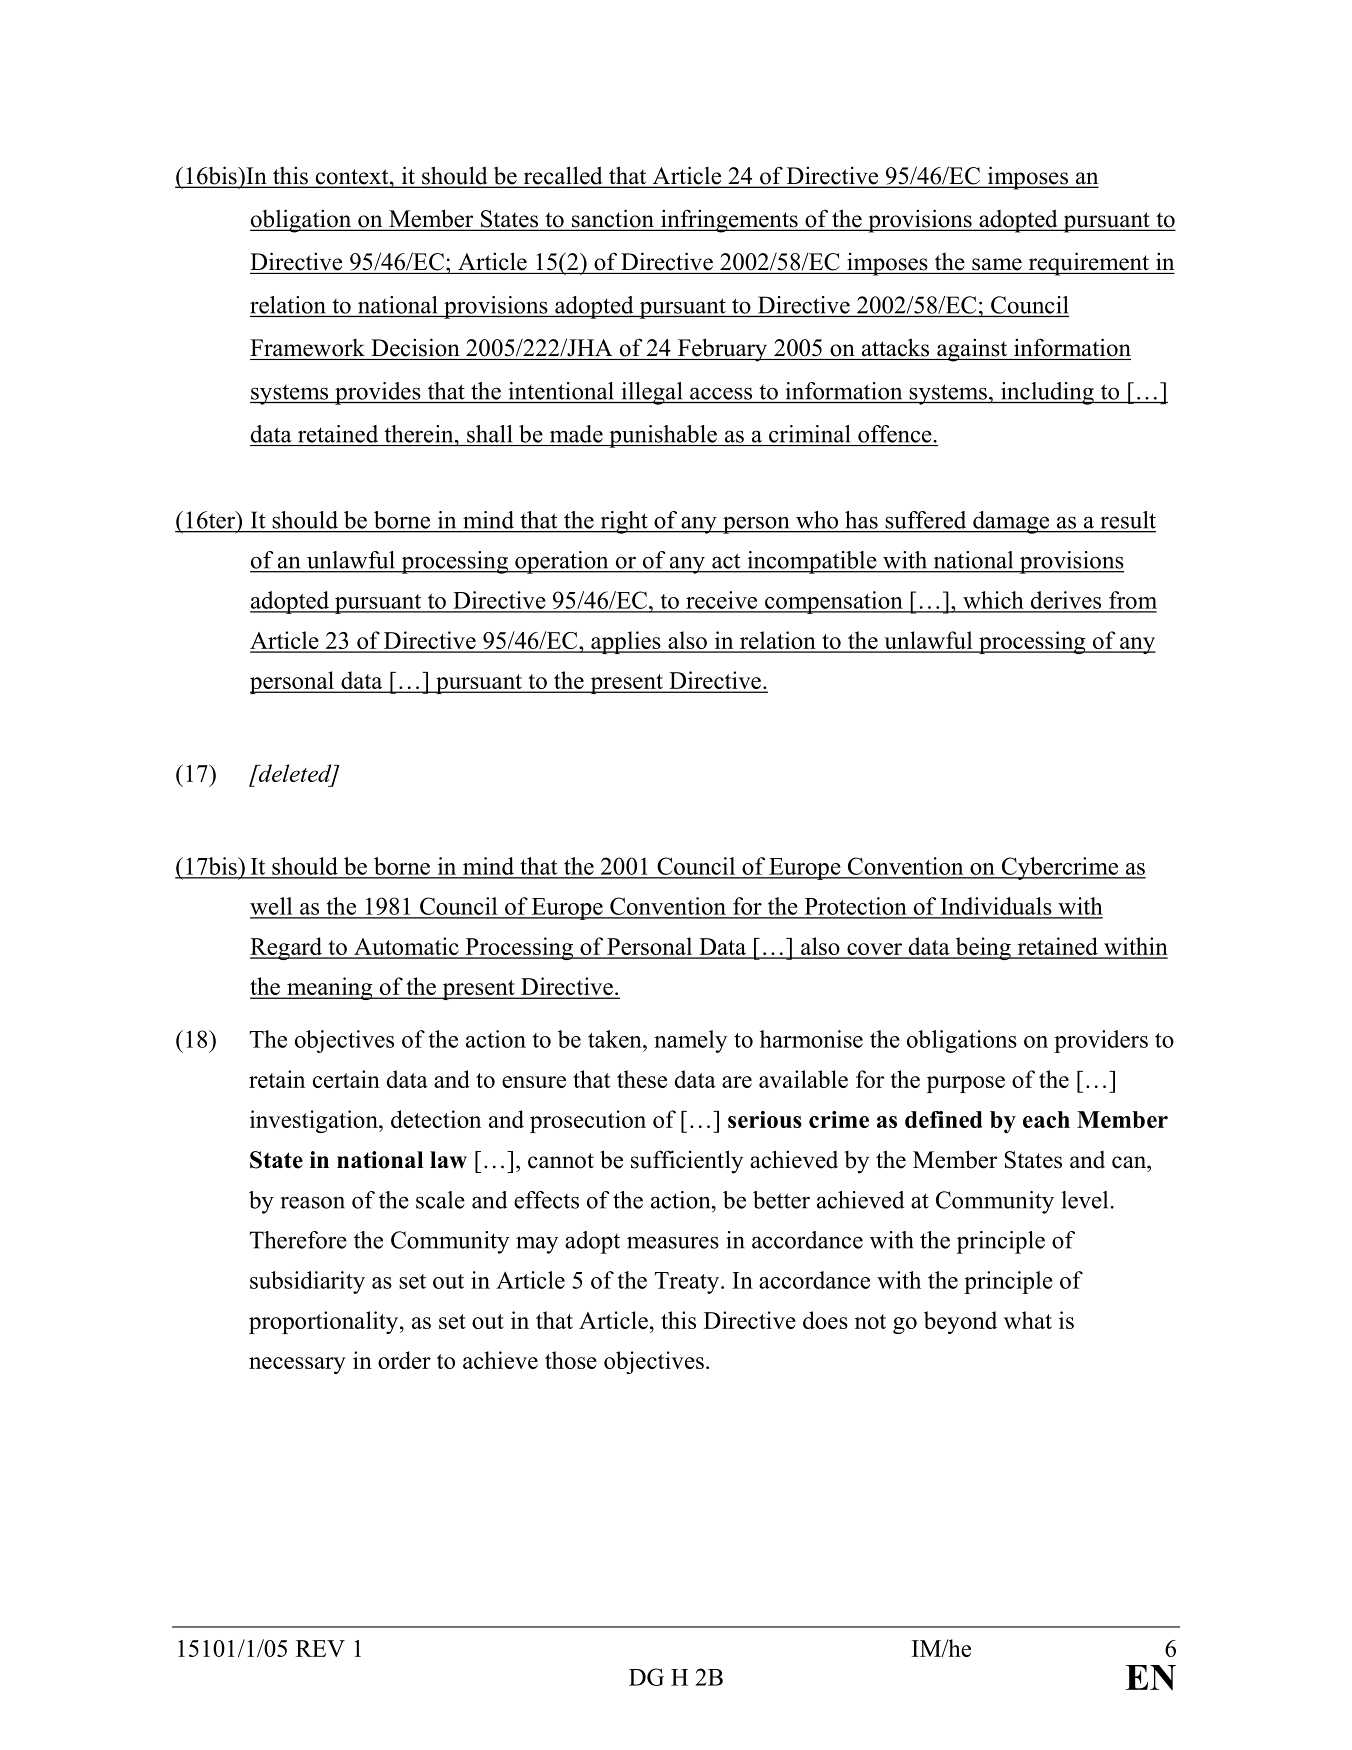  What do you see at coordinates (352, 178) in the screenshot?
I see `context` at bounding box center [352, 178].
